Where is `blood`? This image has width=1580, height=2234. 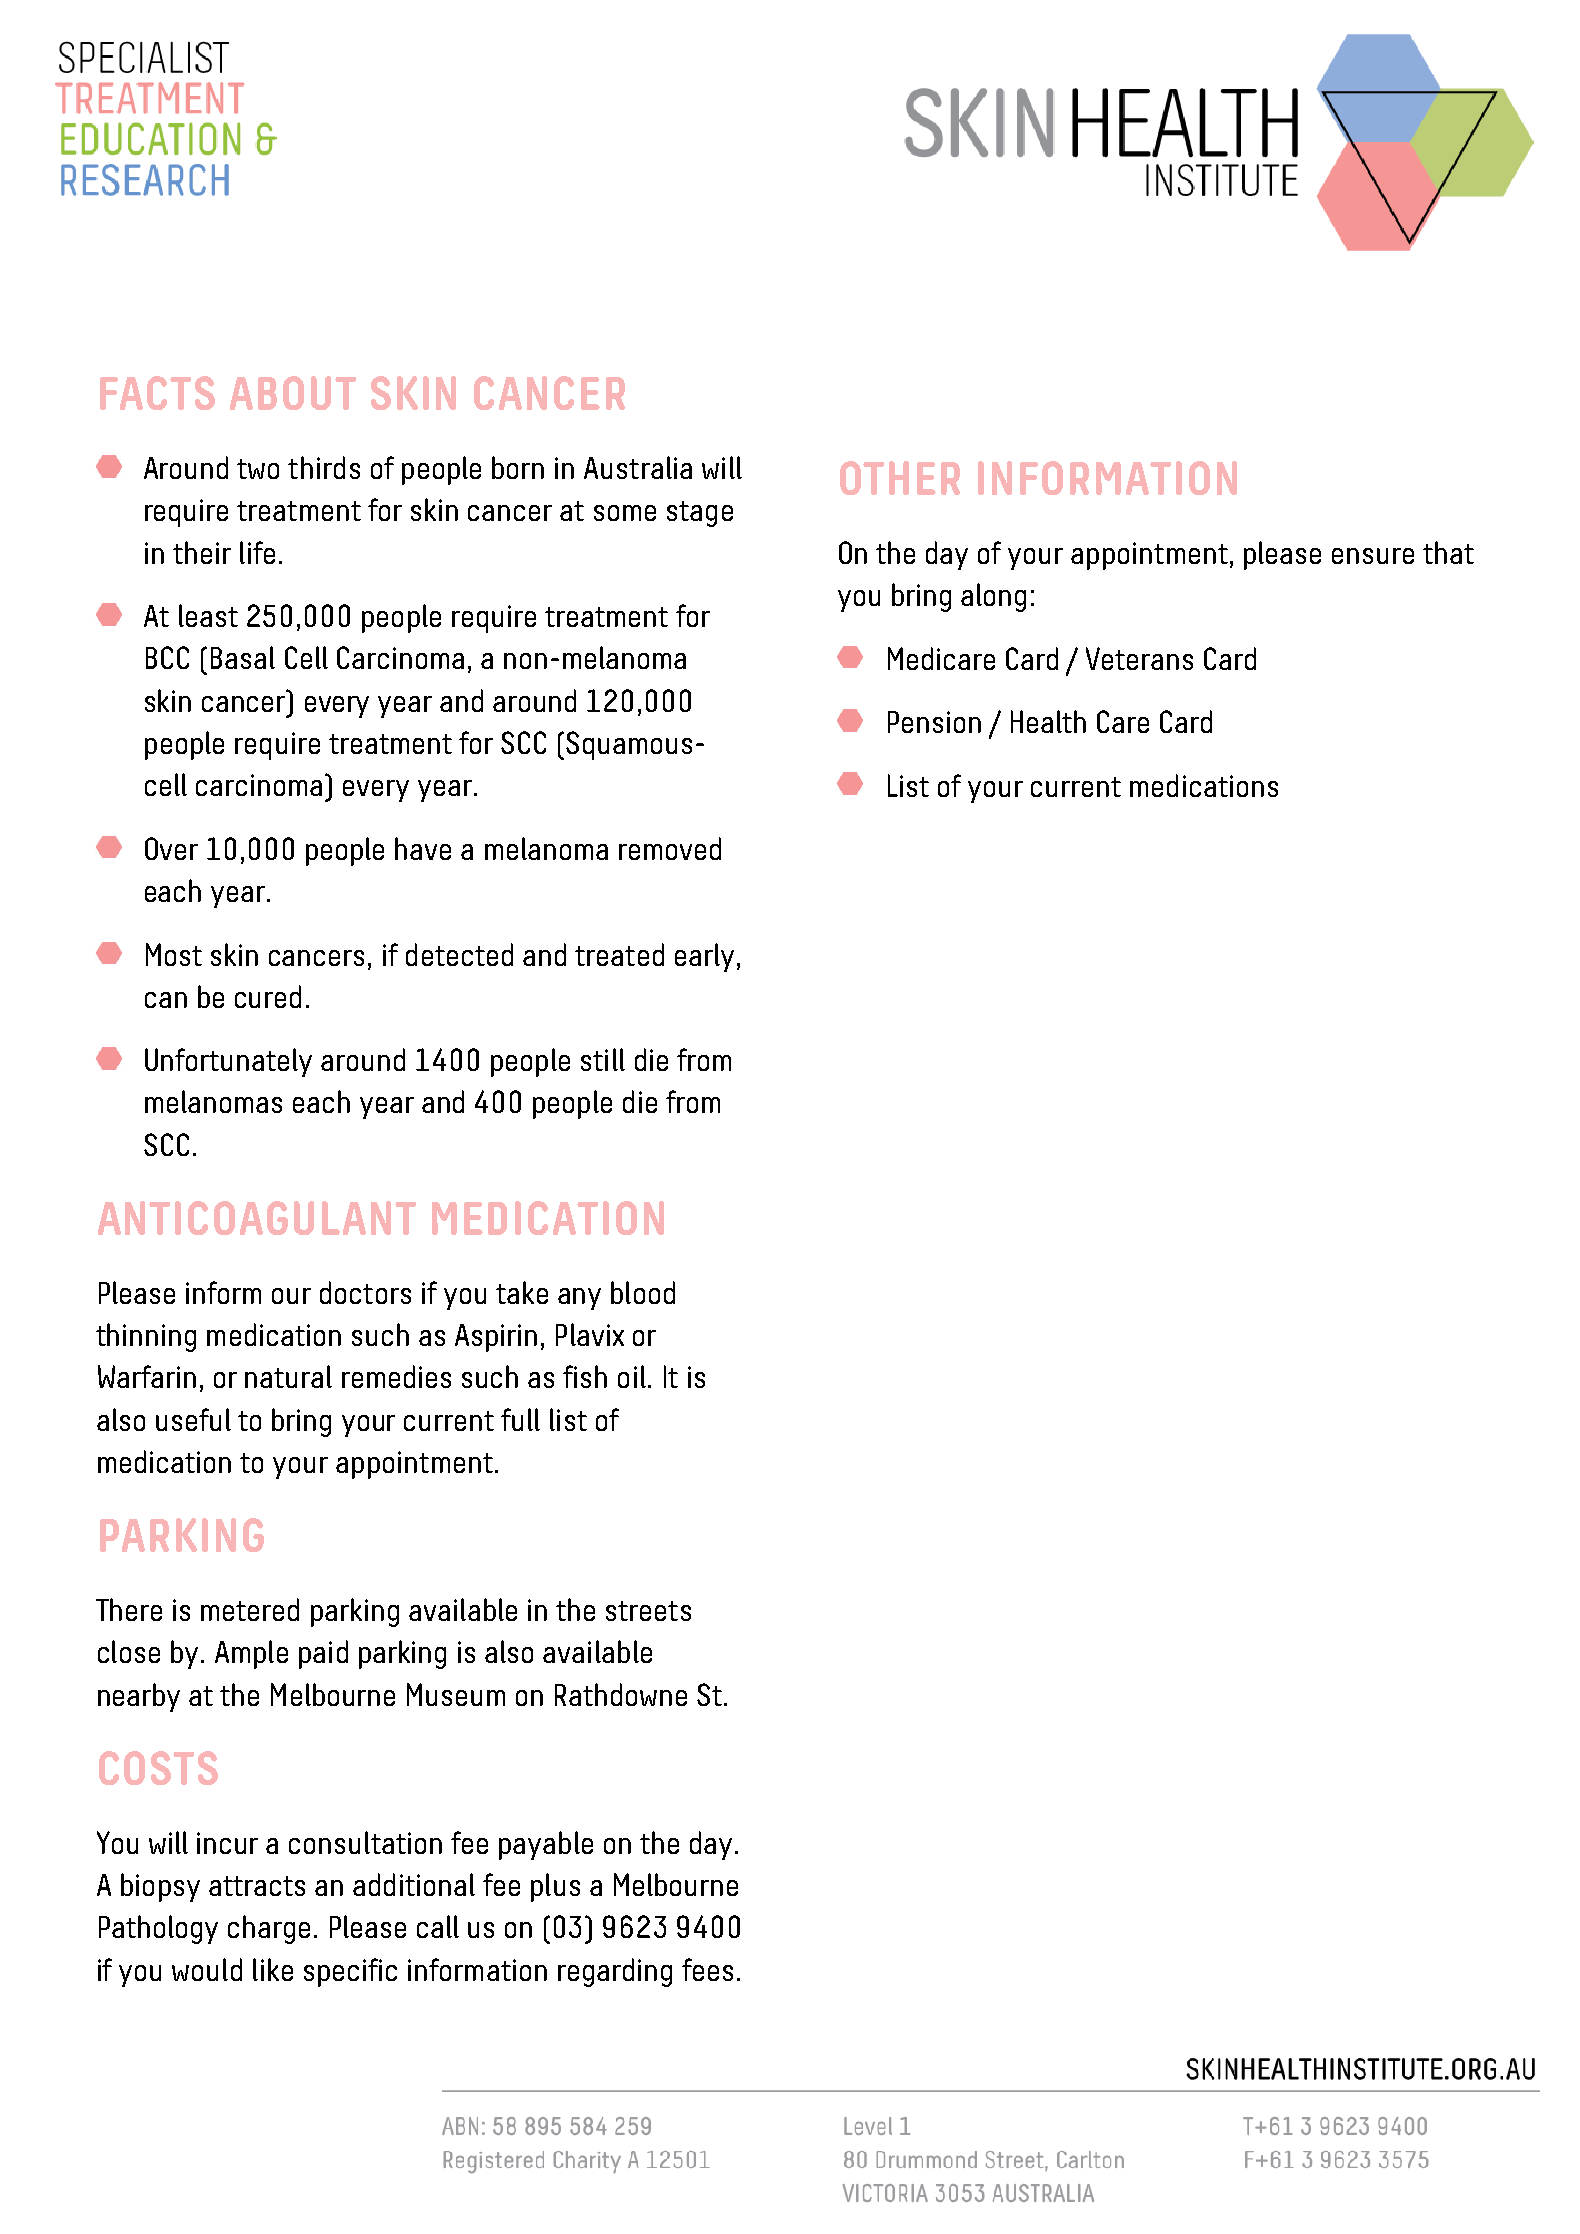 blood is located at coordinates (643, 1292).
